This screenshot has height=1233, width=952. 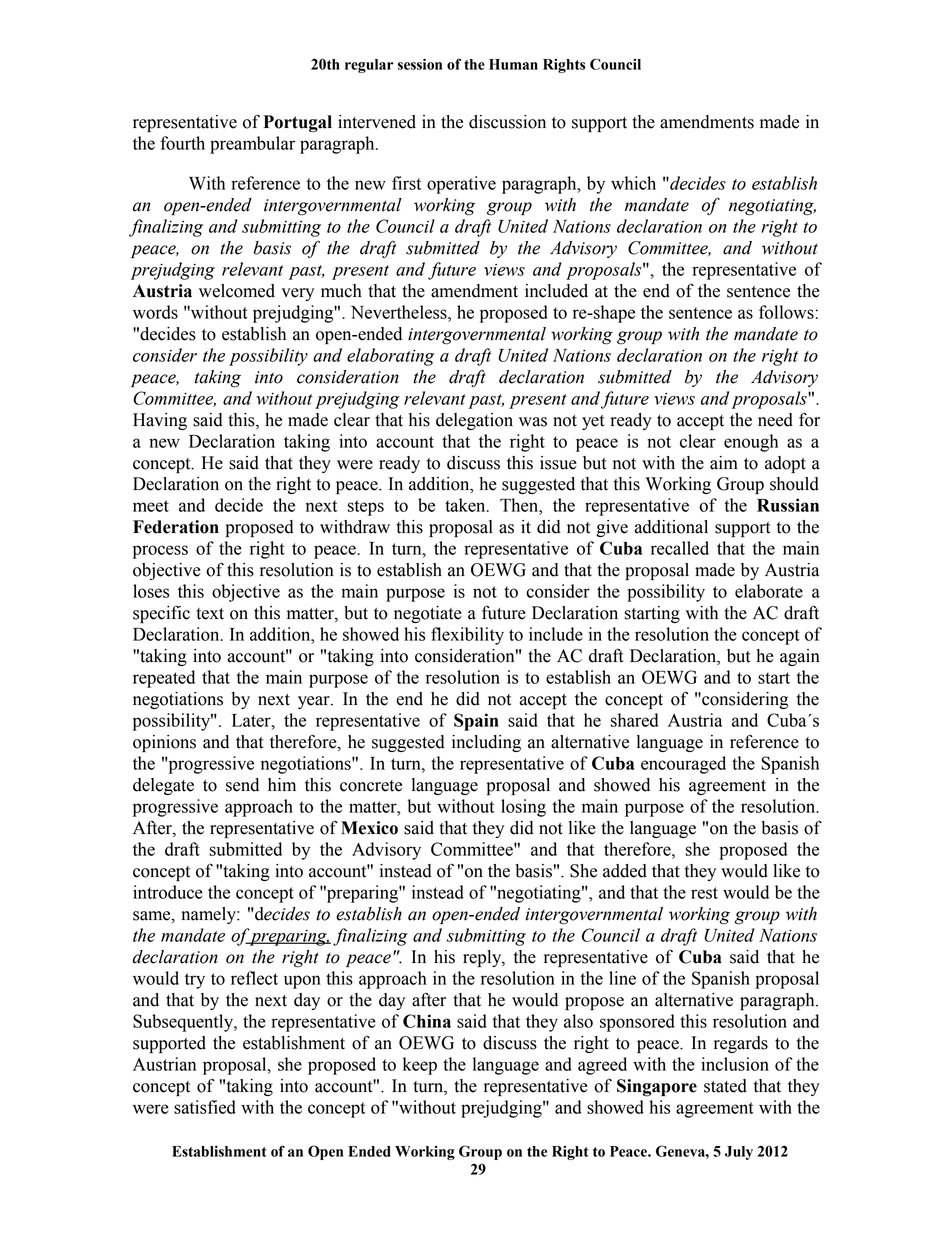 What do you see at coordinates (205, 1107) in the screenshot?
I see `satisfied` at bounding box center [205, 1107].
